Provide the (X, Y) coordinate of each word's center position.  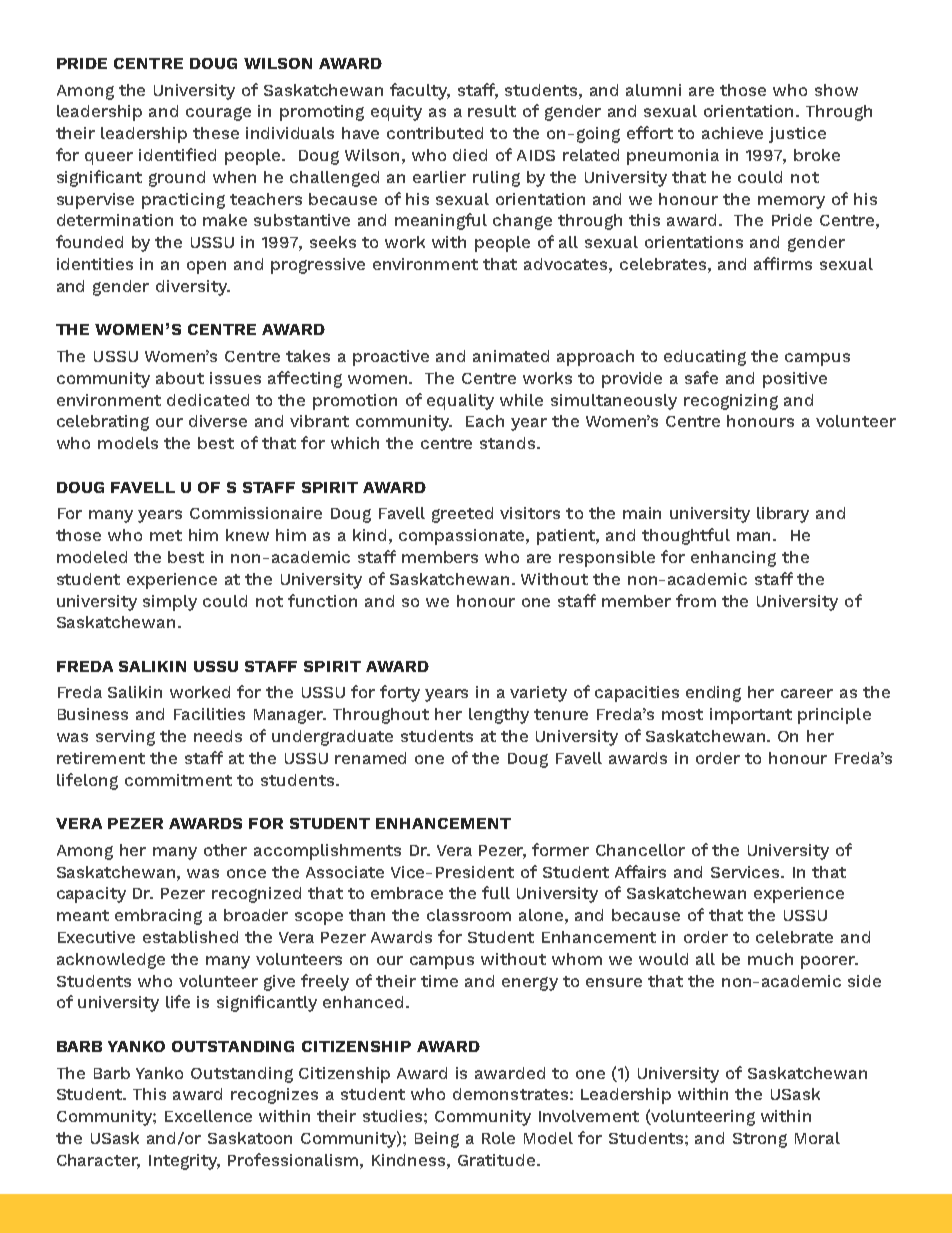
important (751, 716)
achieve (732, 133)
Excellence (208, 1116)
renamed (370, 758)
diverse (218, 421)
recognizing (731, 402)
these (216, 133)
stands (509, 443)
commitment (178, 780)
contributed (435, 133)
